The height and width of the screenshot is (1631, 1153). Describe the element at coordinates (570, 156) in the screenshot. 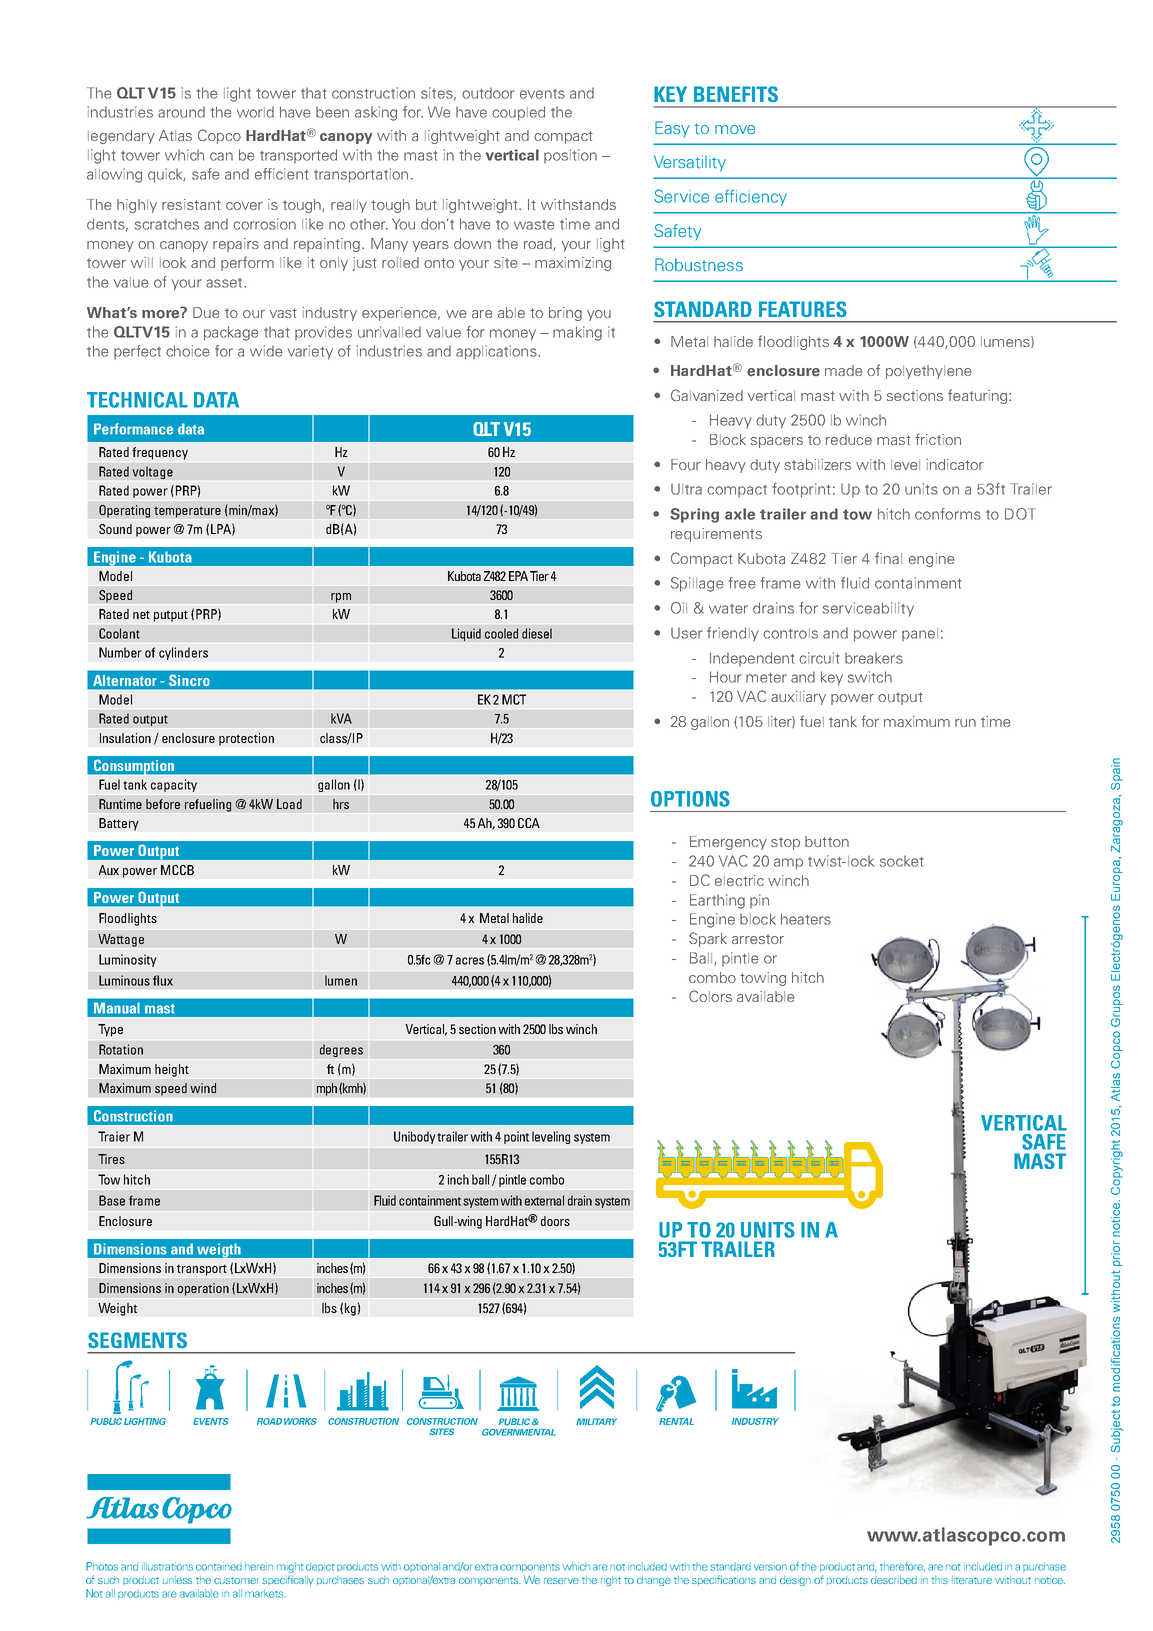

I see `position` at that location.
